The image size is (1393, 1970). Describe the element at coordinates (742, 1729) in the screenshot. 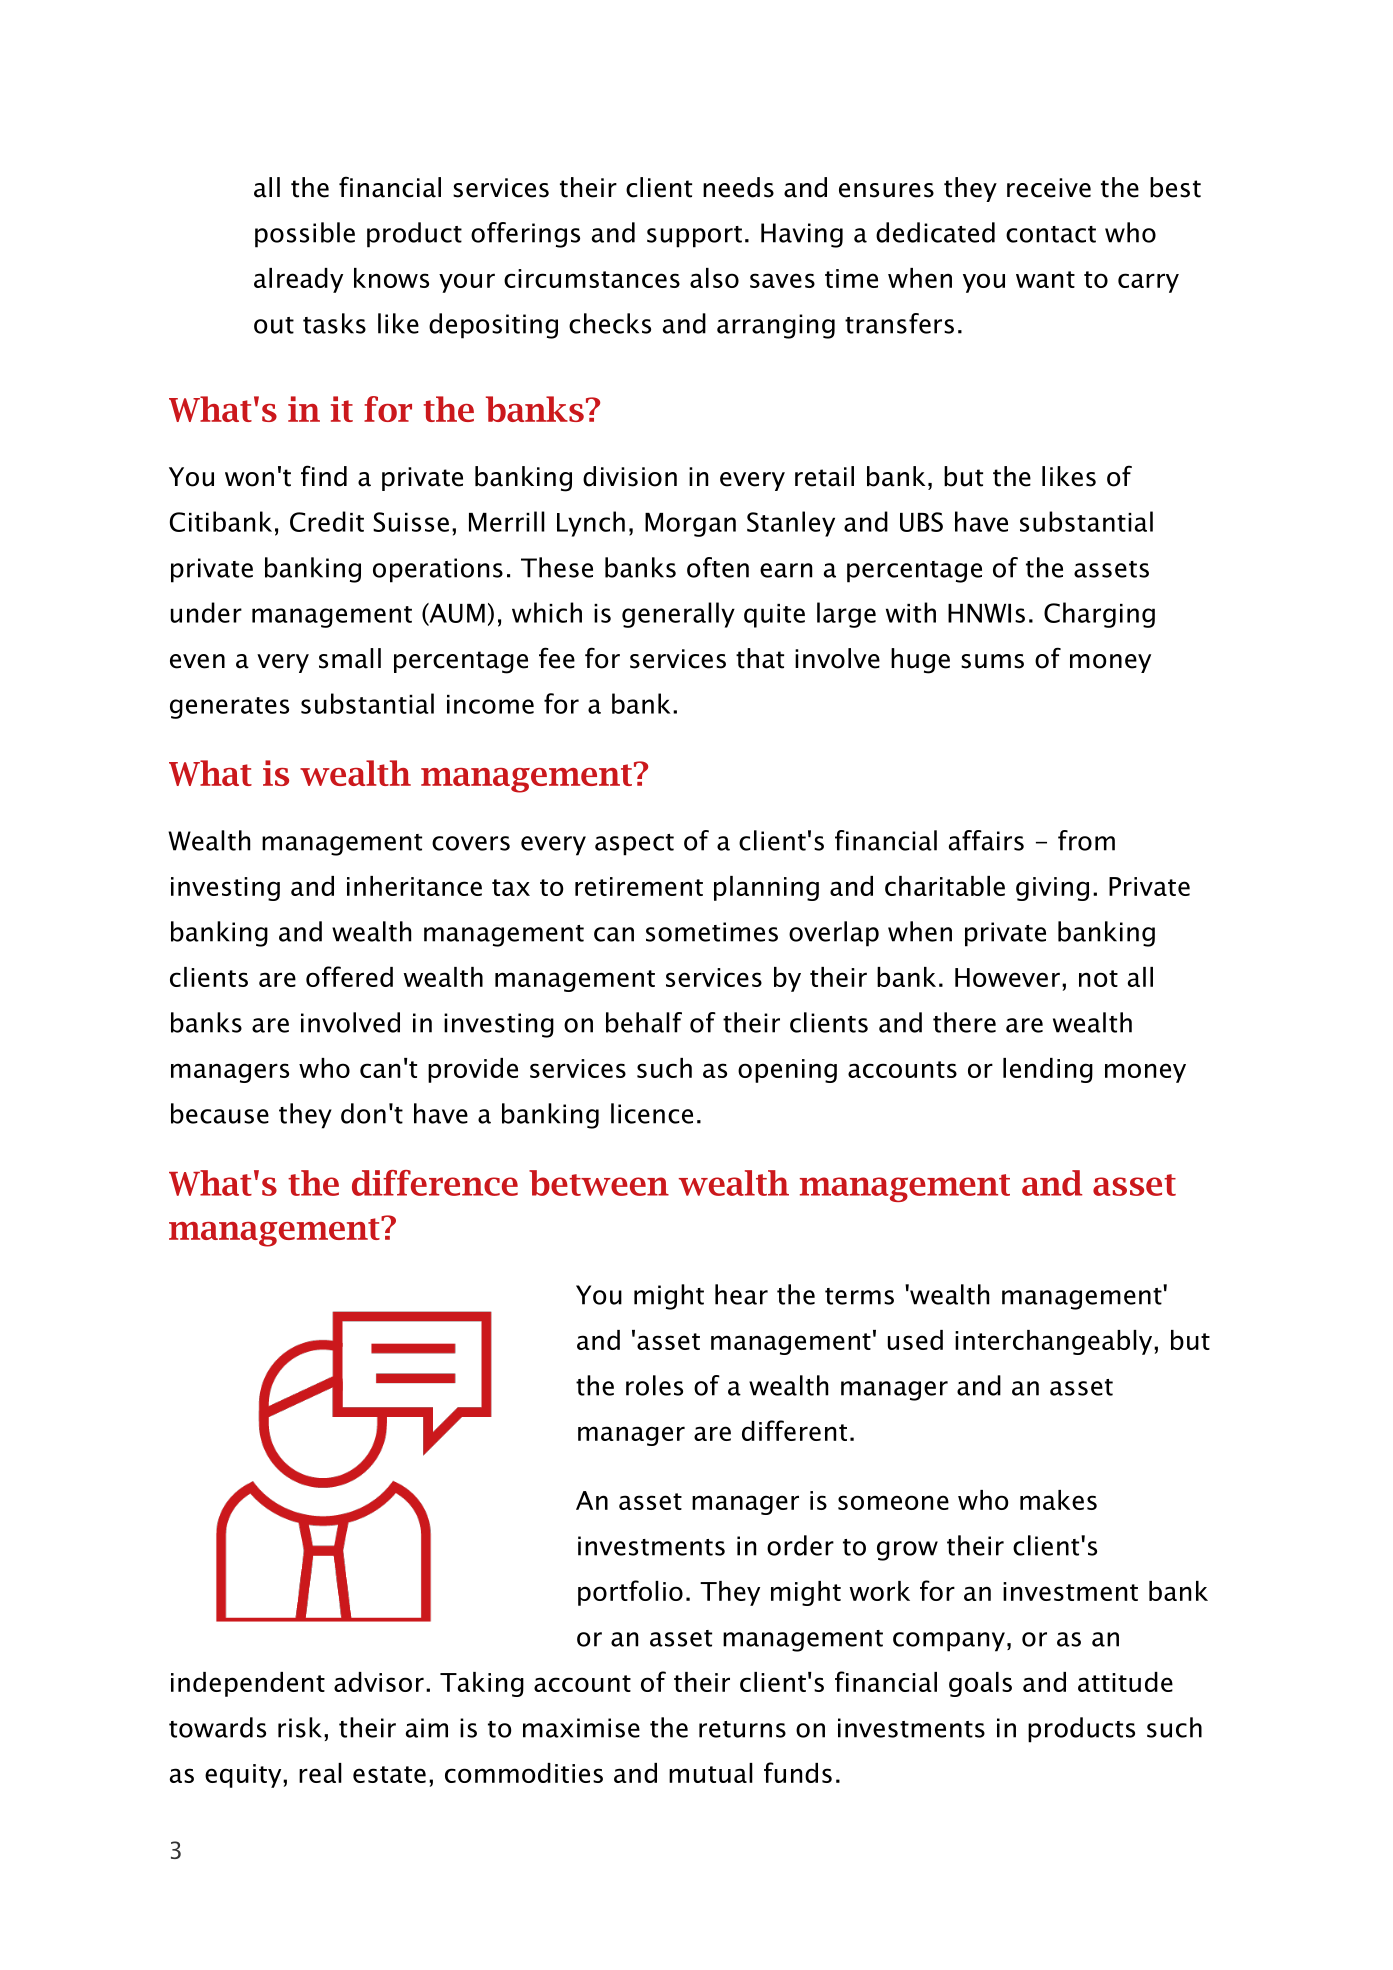

I see `returns` at that location.
